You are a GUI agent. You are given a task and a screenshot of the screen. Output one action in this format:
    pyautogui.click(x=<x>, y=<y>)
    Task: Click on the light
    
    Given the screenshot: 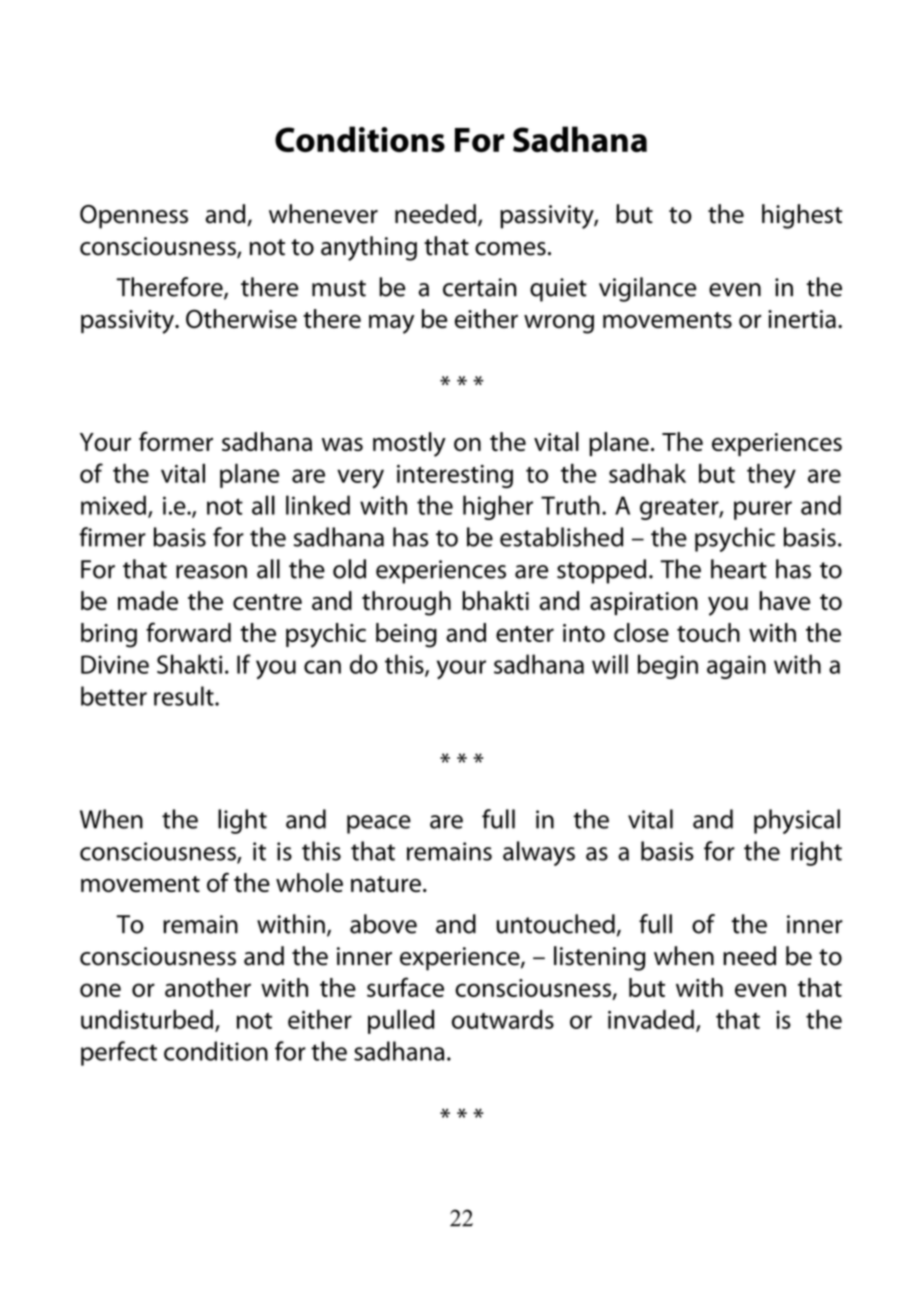 What is the action you would take?
    pyautogui.click(x=242, y=821)
